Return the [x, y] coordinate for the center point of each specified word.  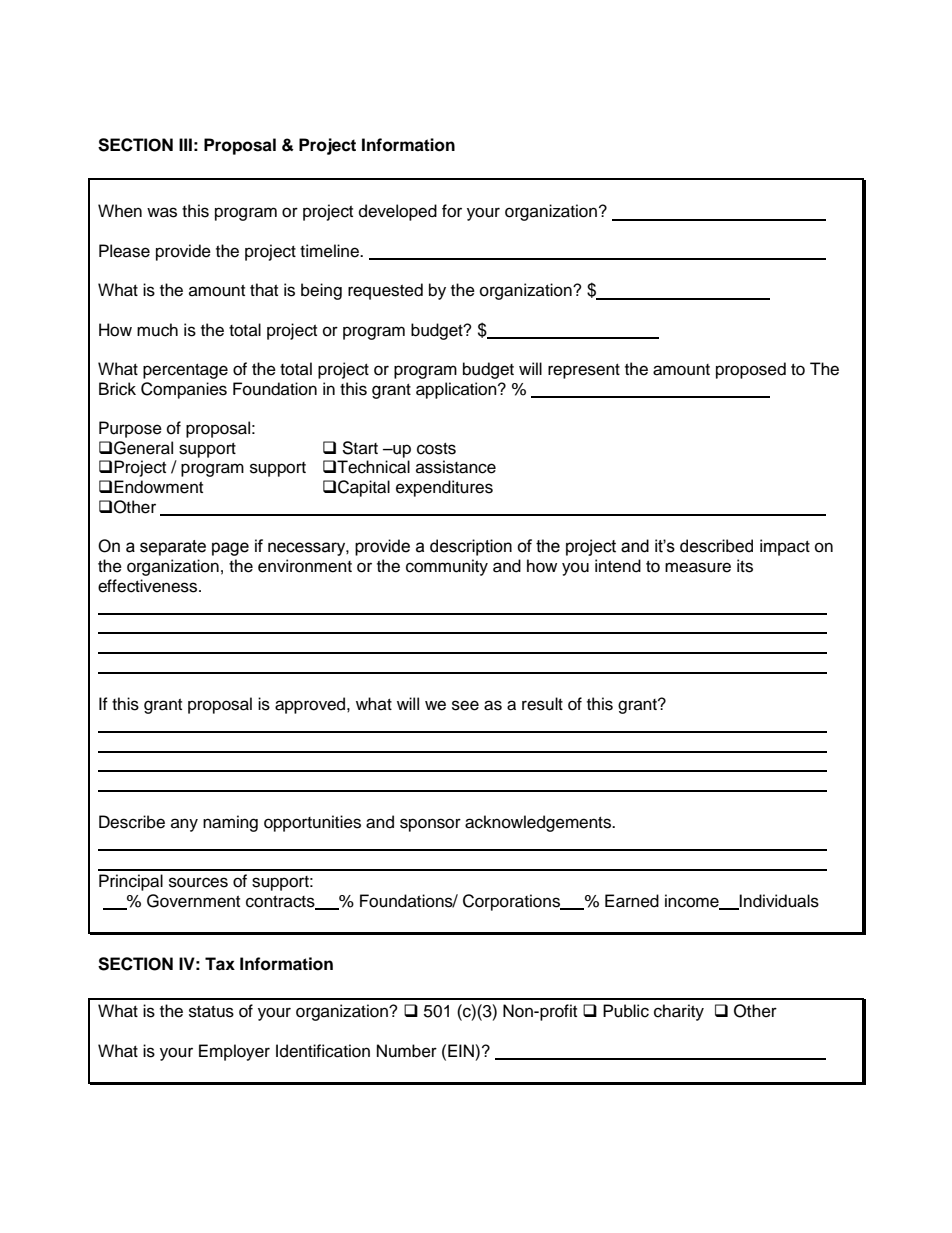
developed [398, 212]
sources [198, 882]
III [185, 144]
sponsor [430, 825]
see [465, 705]
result [542, 704]
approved [311, 705]
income [693, 901]
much [157, 330]
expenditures [444, 488]
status [211, 1012]
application [457, 390]
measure [698, 567]
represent [584, 371]
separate [173, 548]
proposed [751, 370]
